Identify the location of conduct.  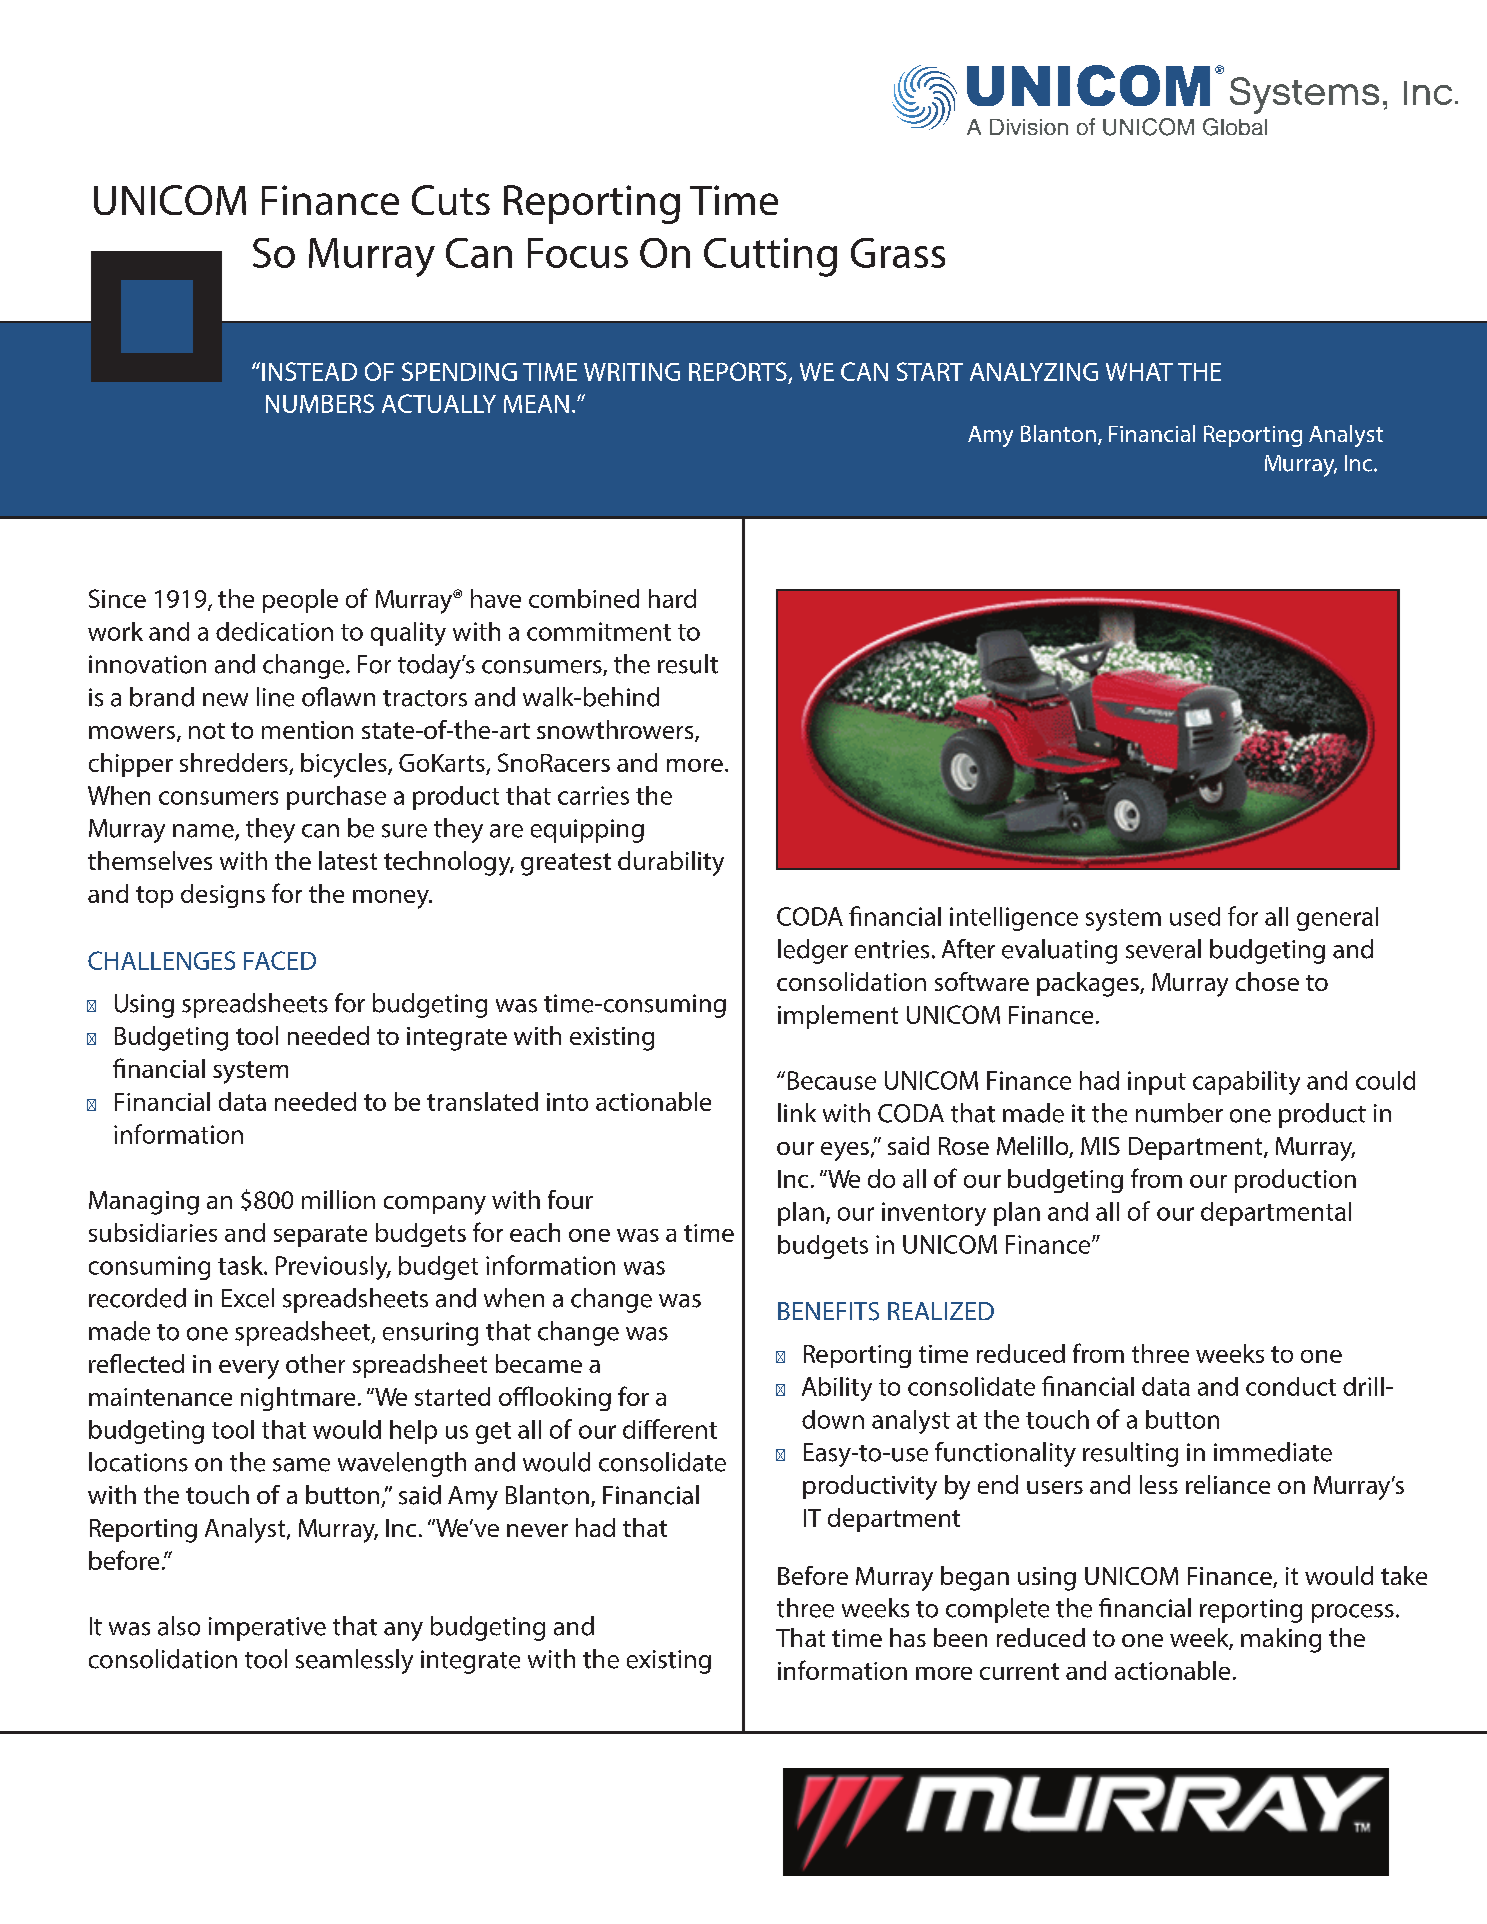
(1291, 1386).
